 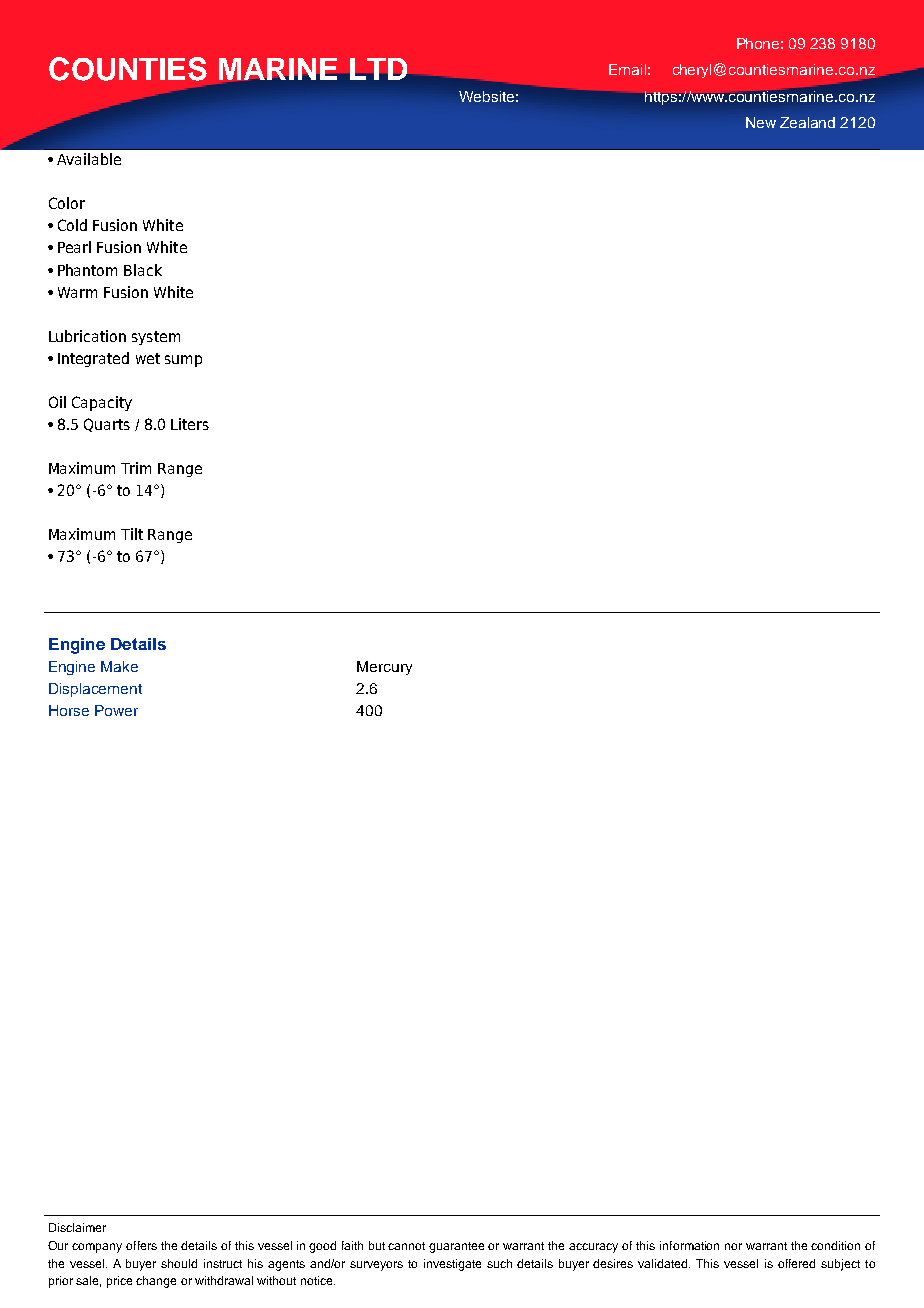 I want to click on Power, so click(x=116, y=710).
